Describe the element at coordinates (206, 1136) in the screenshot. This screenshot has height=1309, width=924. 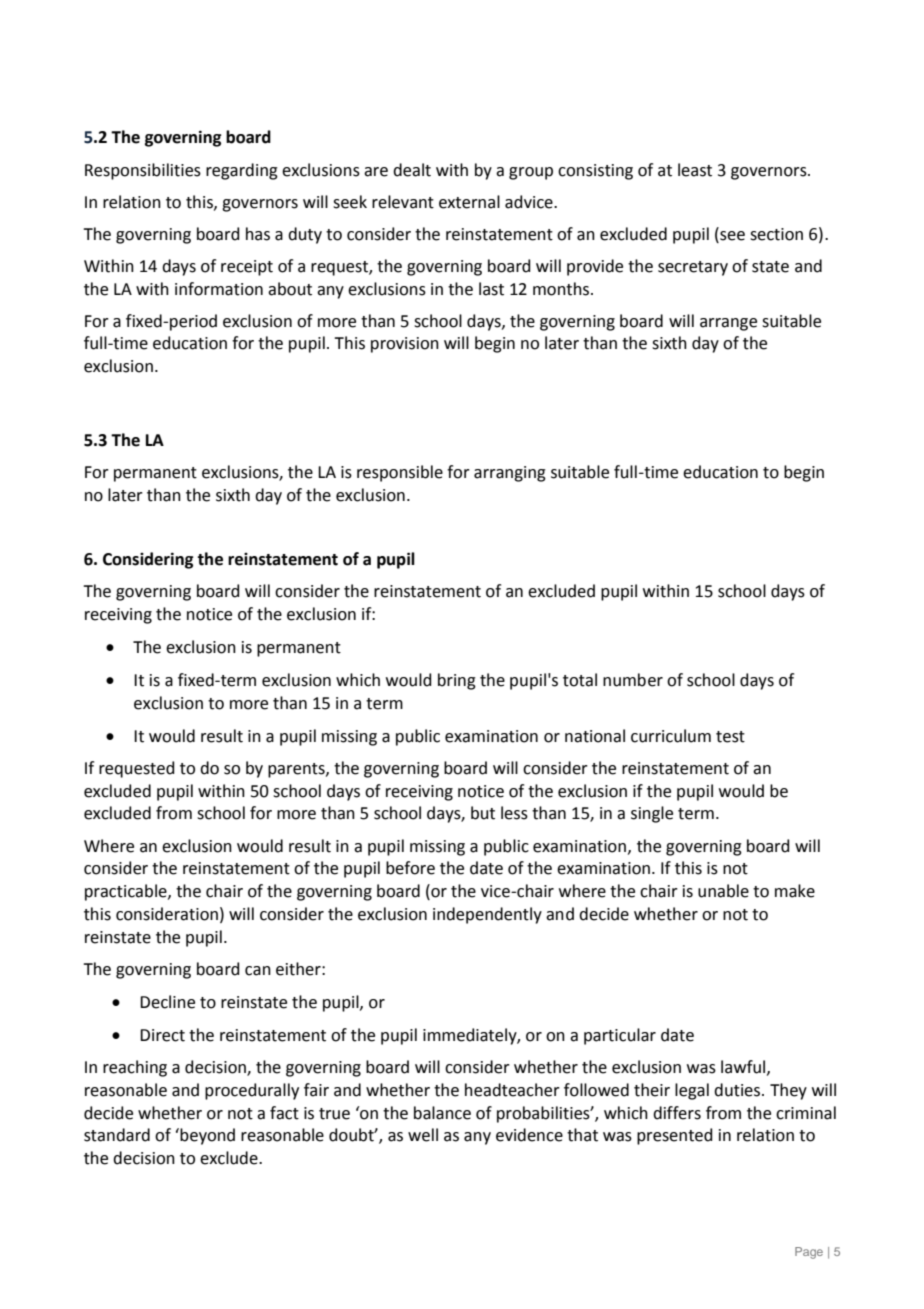
I see `beyond` at that location.
